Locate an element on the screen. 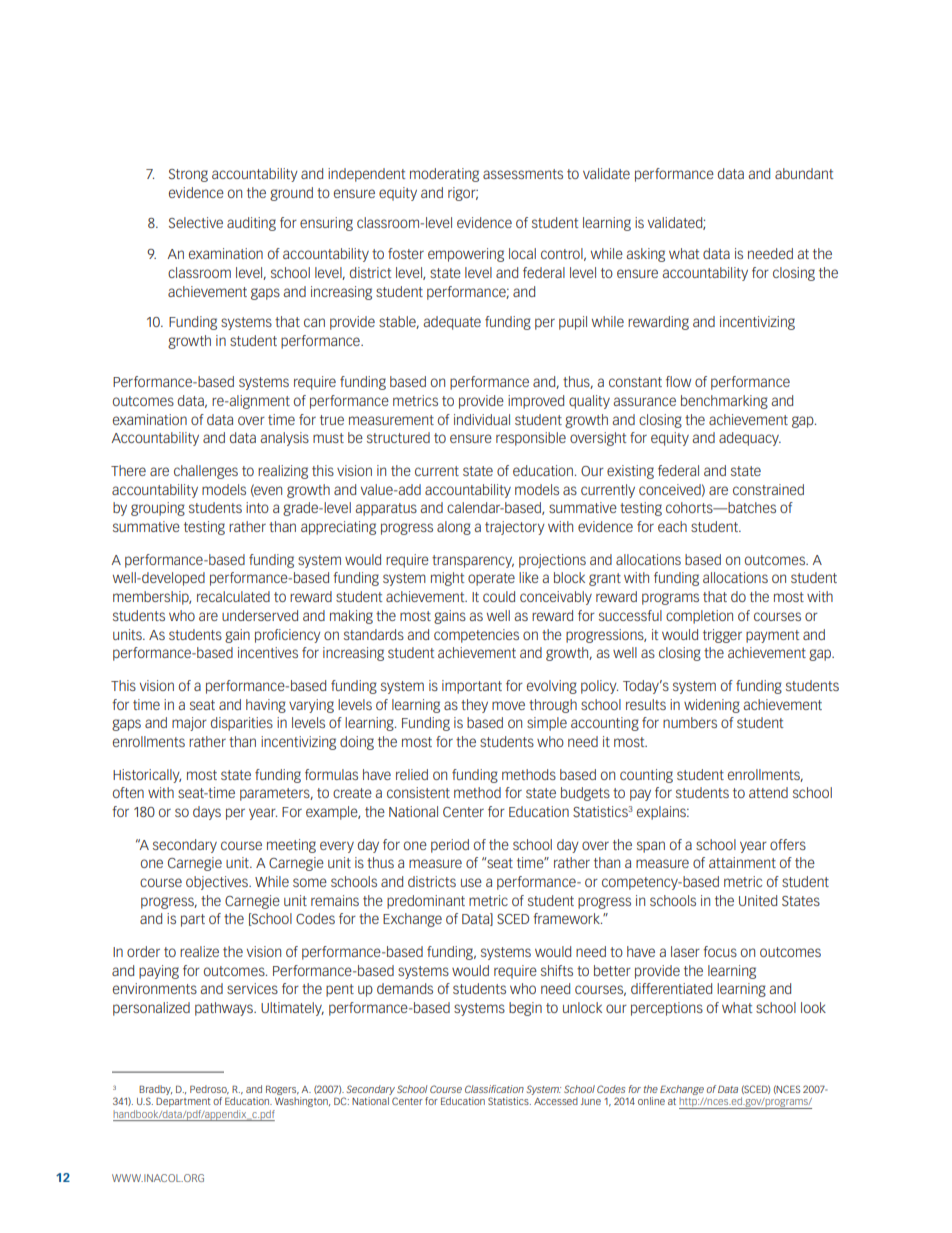 The image size is (952, 1233). challenges is located at coordinates (206, 472).
